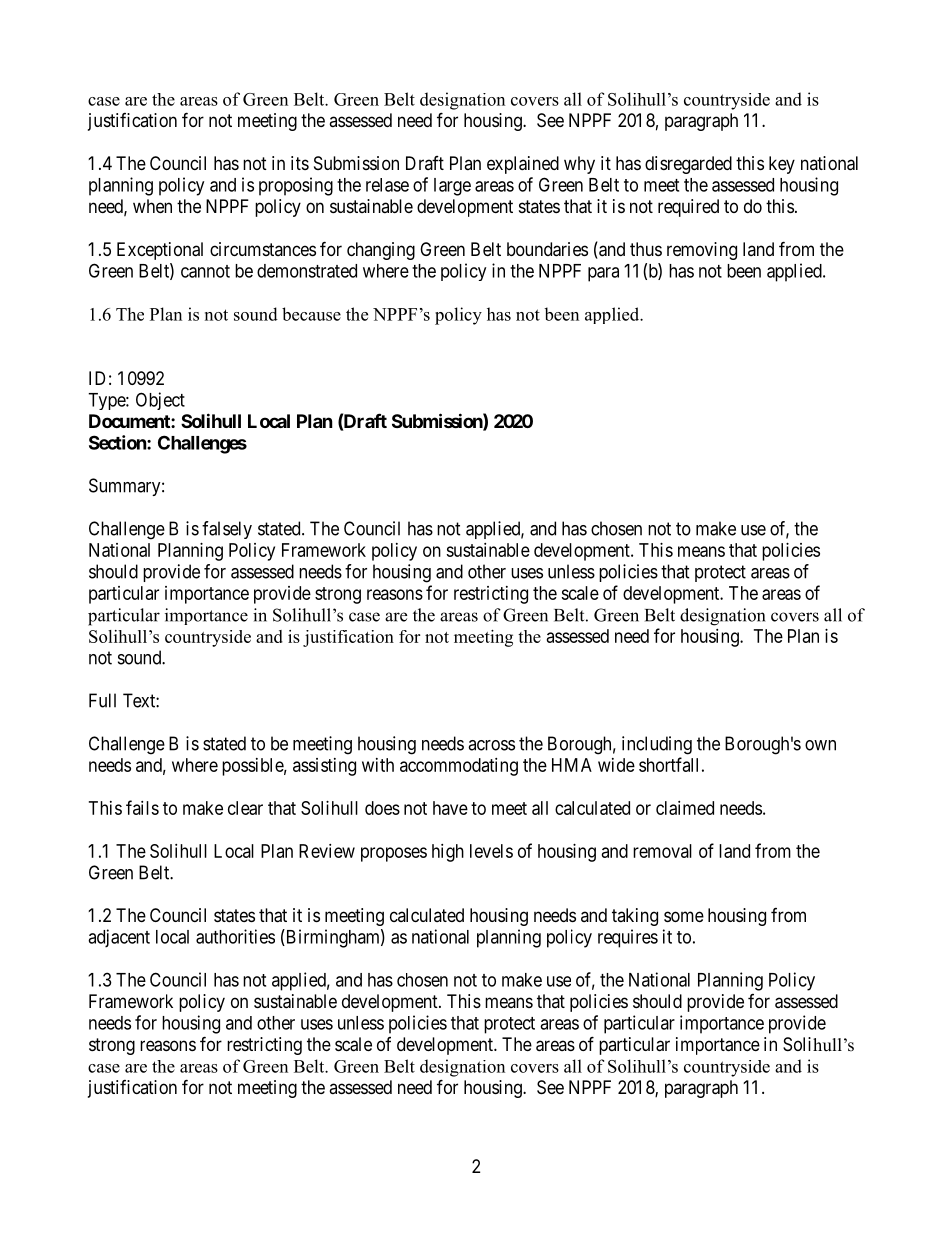 This screenshot has height=1233, width=952. I want to click on falsely, so click(227, 530).
